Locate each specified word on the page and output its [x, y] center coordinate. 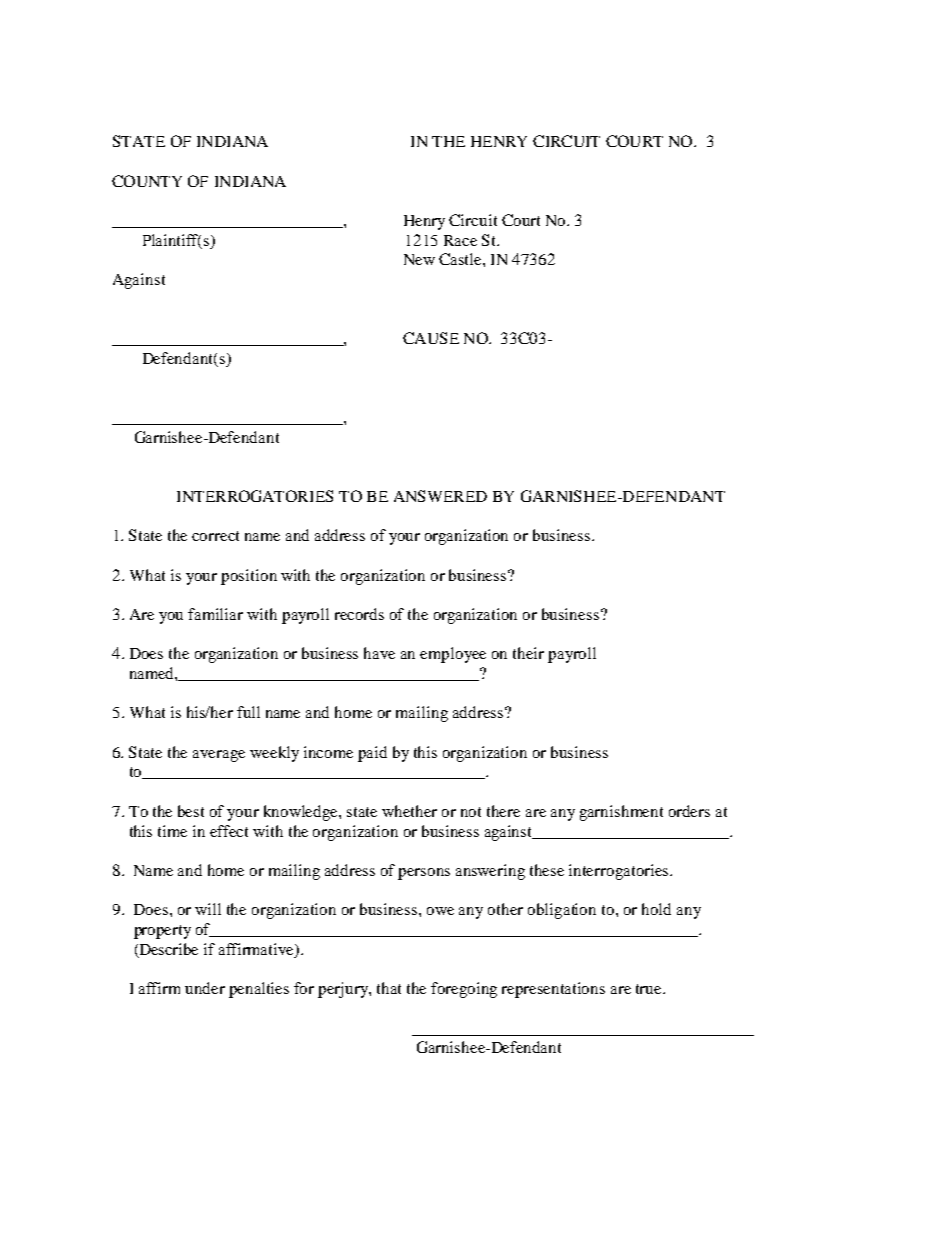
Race [460, 240]
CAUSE [431, 338]
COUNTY [147, 181]
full [248, 712]
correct [215, 536]
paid [372, 754]
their [528, 653]
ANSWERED [440, 496]
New [419, 259]
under [205, 988]
